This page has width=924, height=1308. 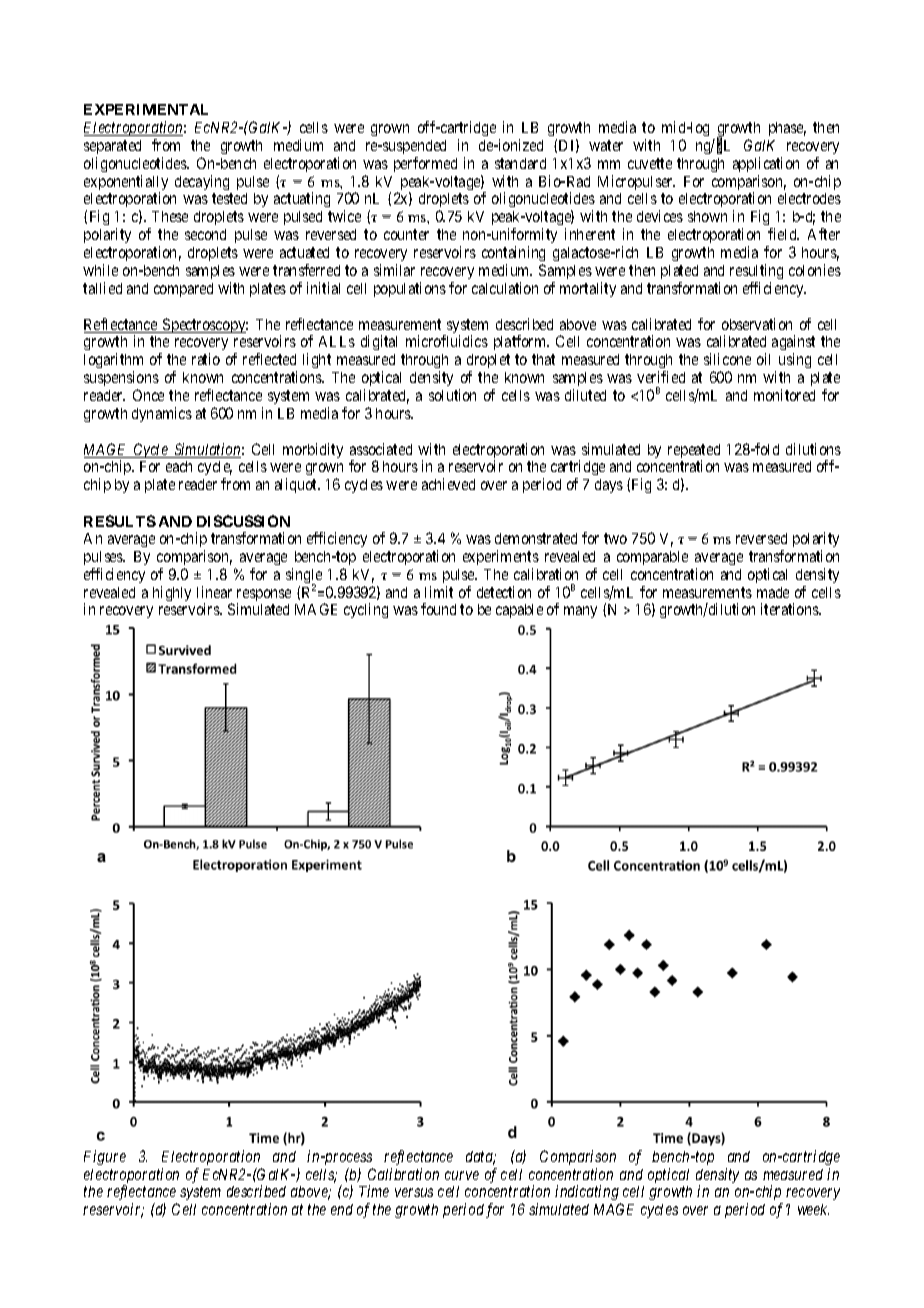 What do you see at coordinates (172, 593) in the page?
I see `highly` at bounding box center [172, 593].
